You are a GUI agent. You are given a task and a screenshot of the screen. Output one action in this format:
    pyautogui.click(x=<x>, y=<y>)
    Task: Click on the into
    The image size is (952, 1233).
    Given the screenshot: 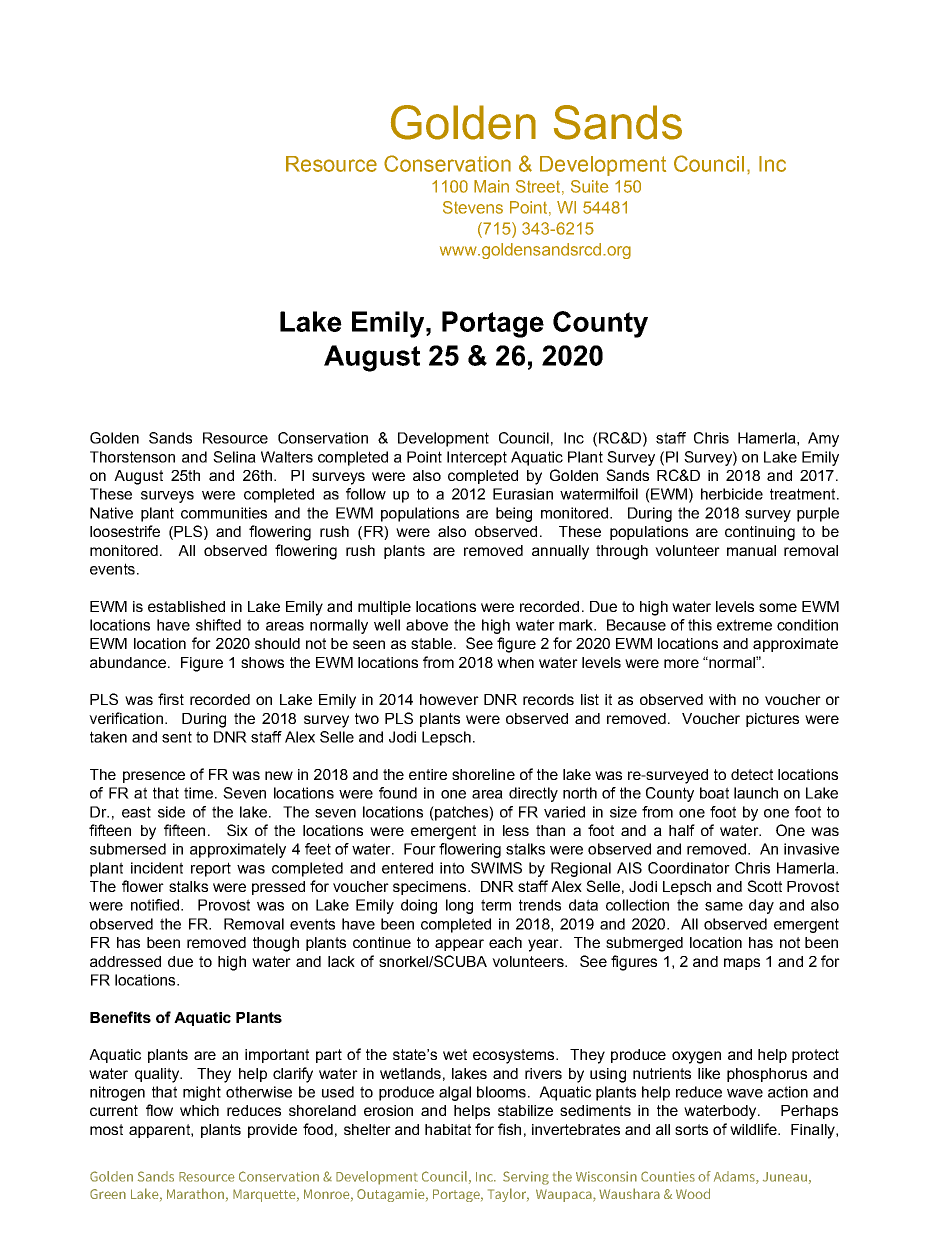 What is the action you would take?
    pyautogui.click(x=452, y=868)
